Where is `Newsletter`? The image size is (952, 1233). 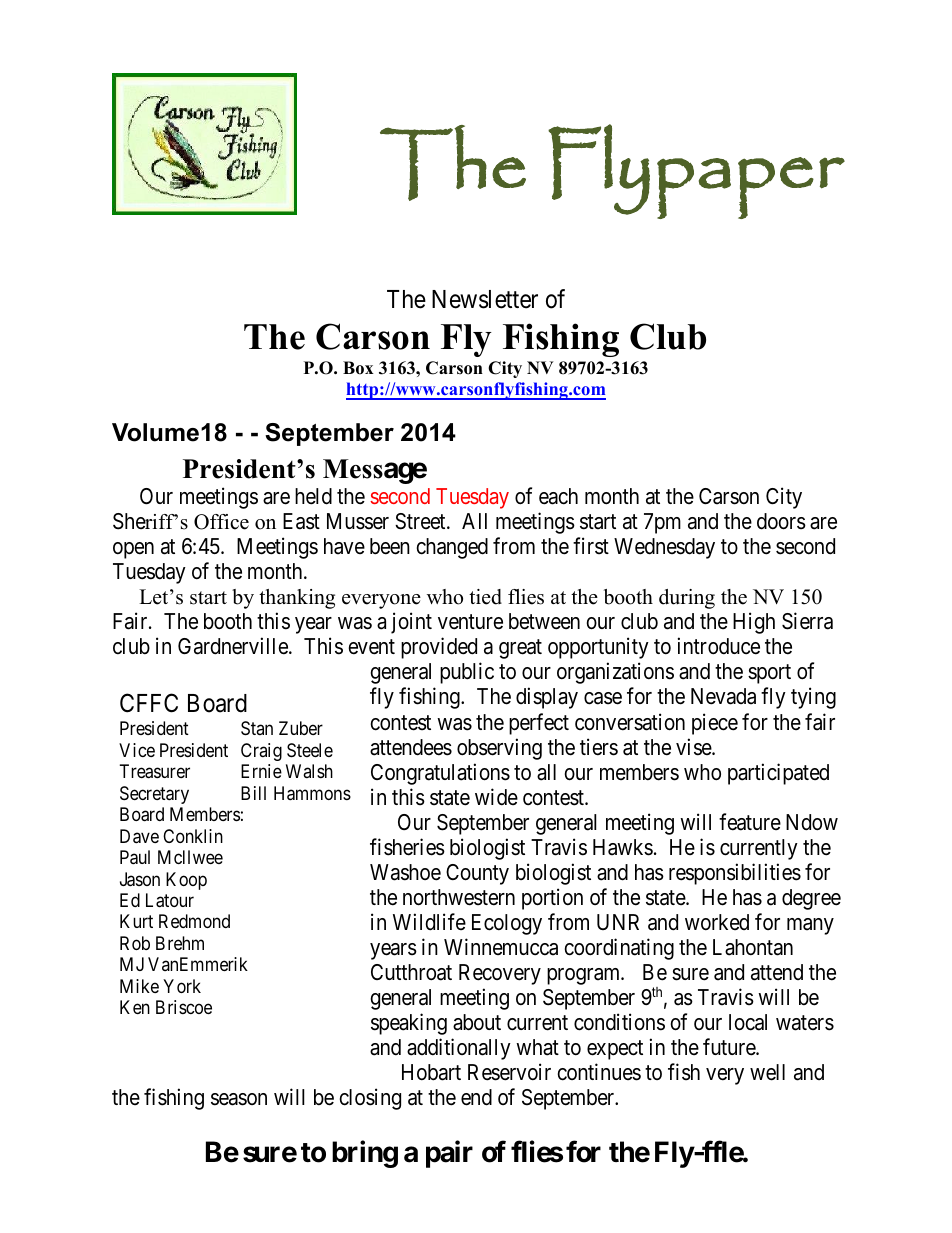 Newsletter is located at coordinates (485, 299).
